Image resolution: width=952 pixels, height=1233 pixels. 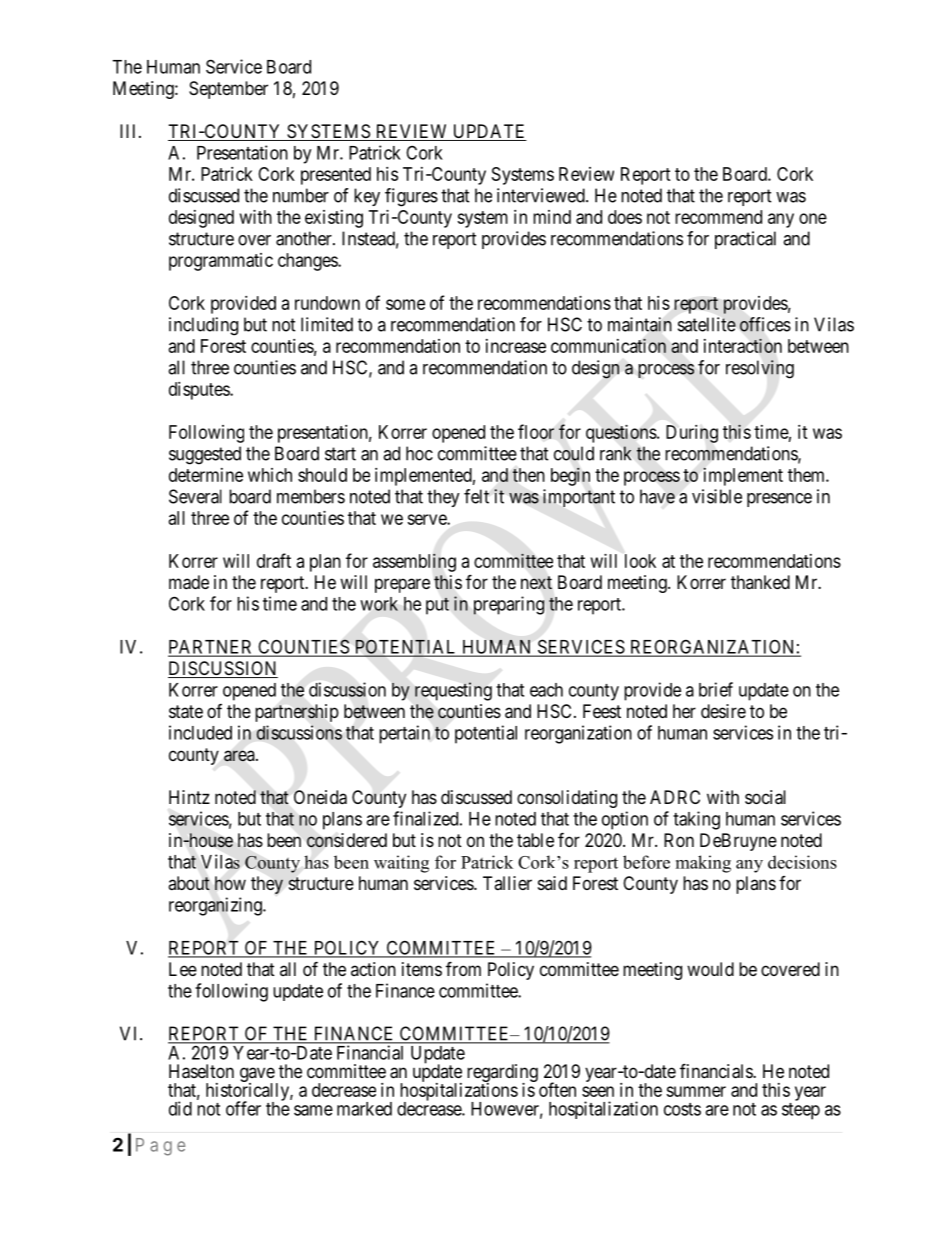 What do you see at coordinates (228, 90) in the screenshot?
I see `September` at bounding box center [228, 90].
